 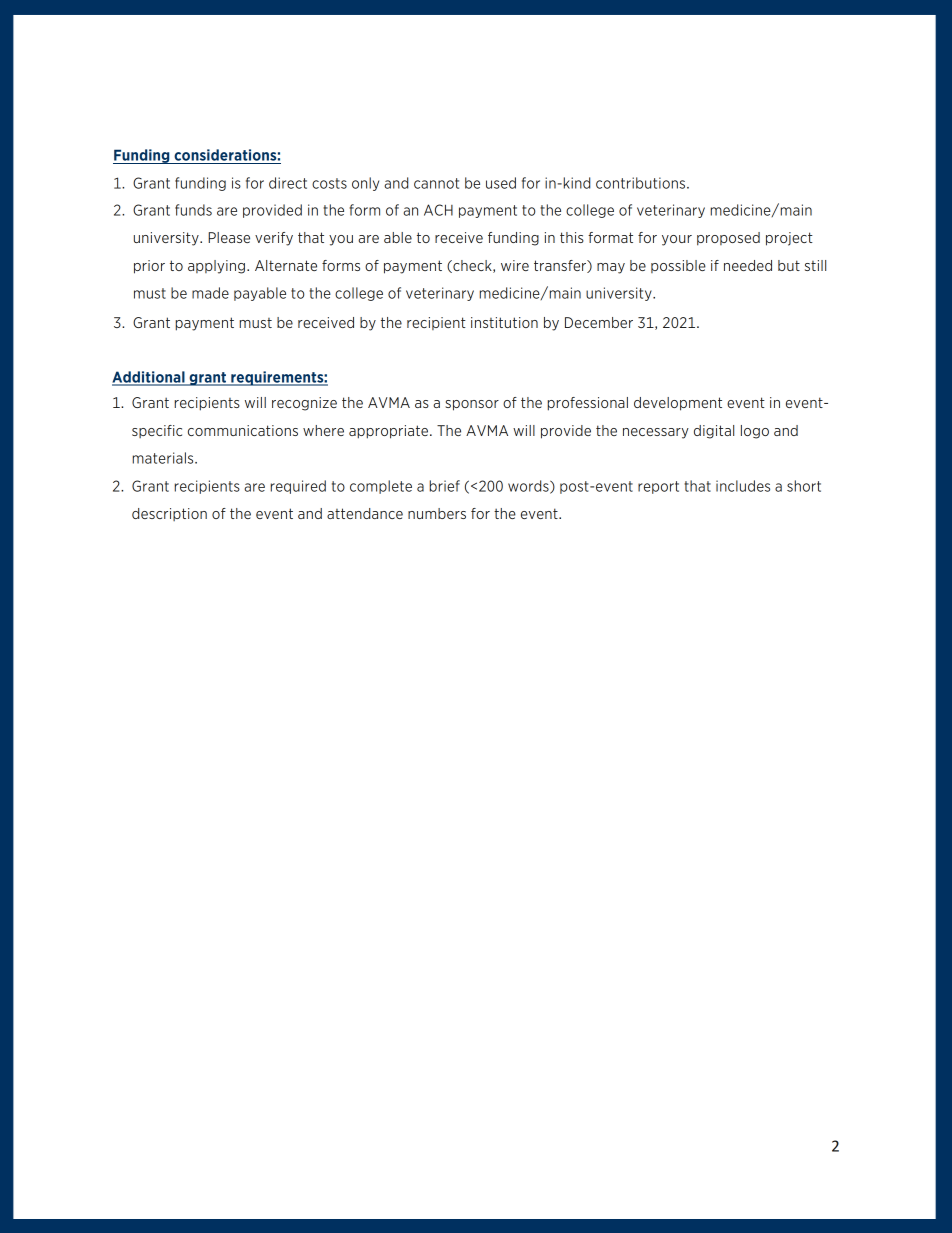 I want to click on description, so click(x=169, y=514).
